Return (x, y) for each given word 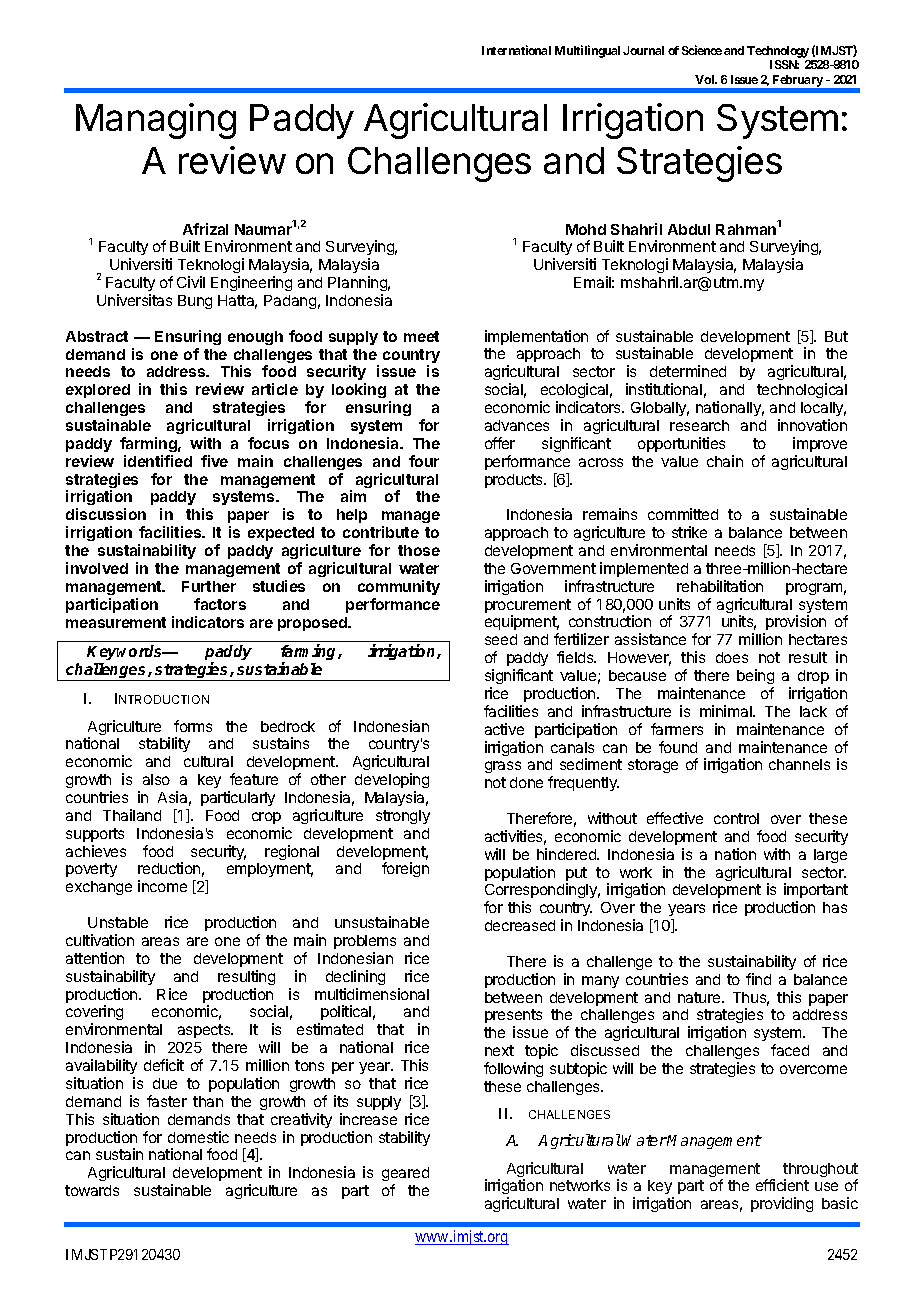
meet (421, 336)
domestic (198, 1137)
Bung (195, 302)
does (732, 657)
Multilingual (587, 51)
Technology (778, 53)
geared (405, 1176)
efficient (782, 1185)
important (816, 892)
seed (501, 639)
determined (688, 371)
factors (220, 604)
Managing (156, 121)
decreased (520, 925)
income (162, 886)
